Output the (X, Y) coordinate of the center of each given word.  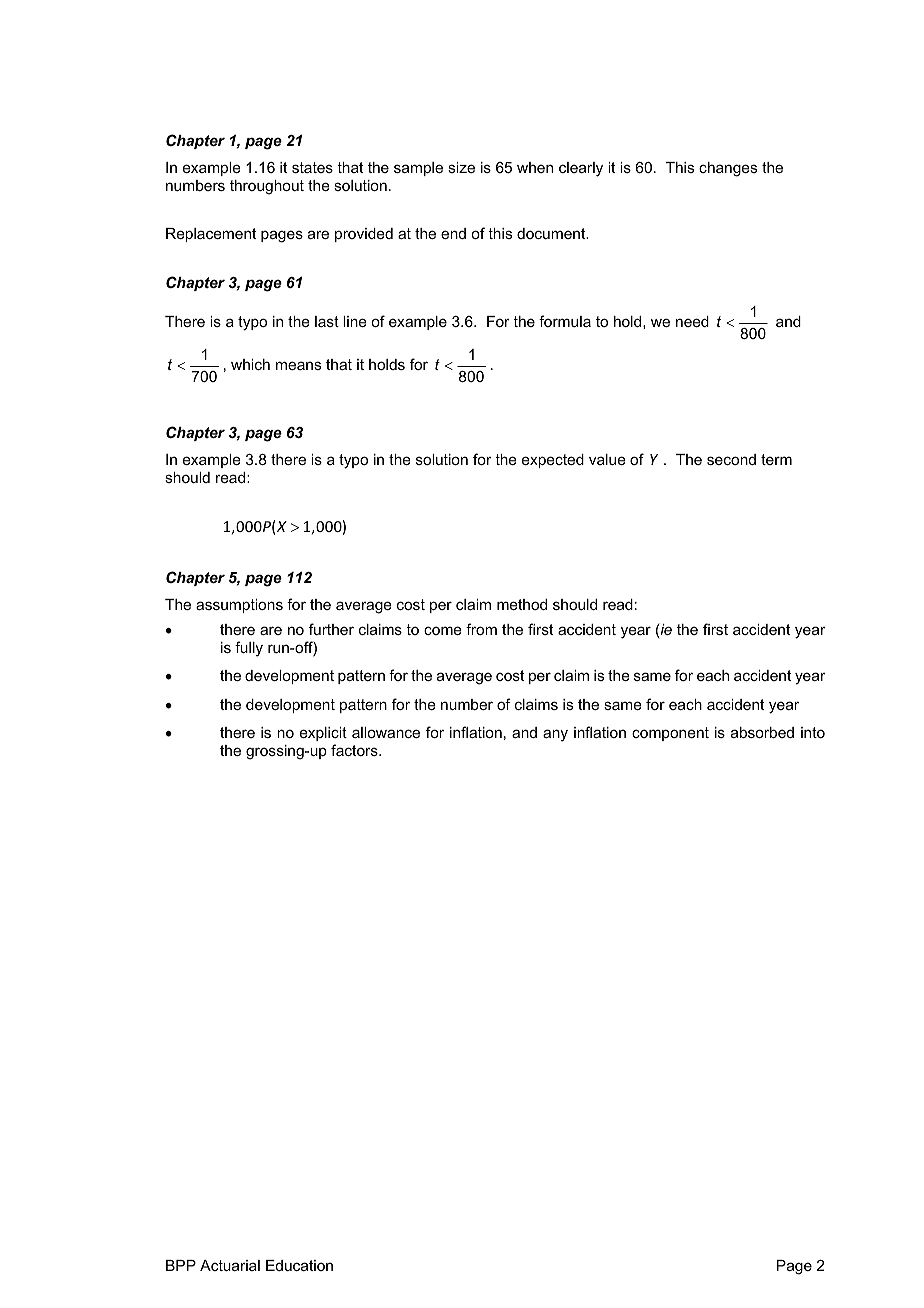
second (731, 459)
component (670, 734)
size (461, 167)
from (481, 629)
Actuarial (230, 1265)
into (813, 732)
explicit (323, 734)
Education (299, 1265)
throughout (267, 187)
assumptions (239, 606)
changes (728, 169)
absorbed (762, 732)
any (555, 735)
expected (553, 461)
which (250, 364)
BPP (181, 1265)
